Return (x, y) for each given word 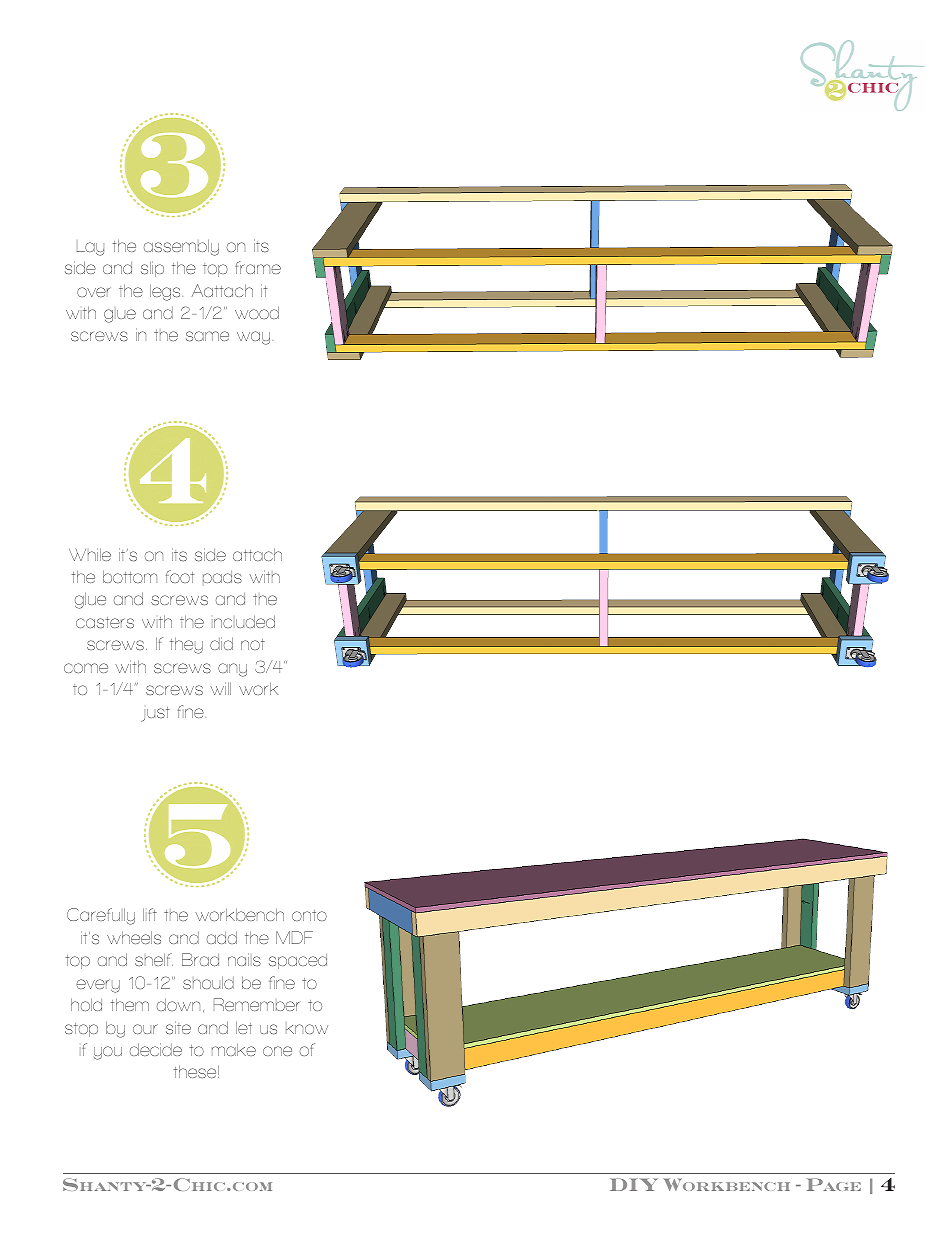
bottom (130, 576)
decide (156, 1049)
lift (150, 914)
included (243, 621)
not (253, 644)
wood (257, 312)
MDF (294, 937)
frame (258, 267)
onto (309, 915)
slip (152, 269)
